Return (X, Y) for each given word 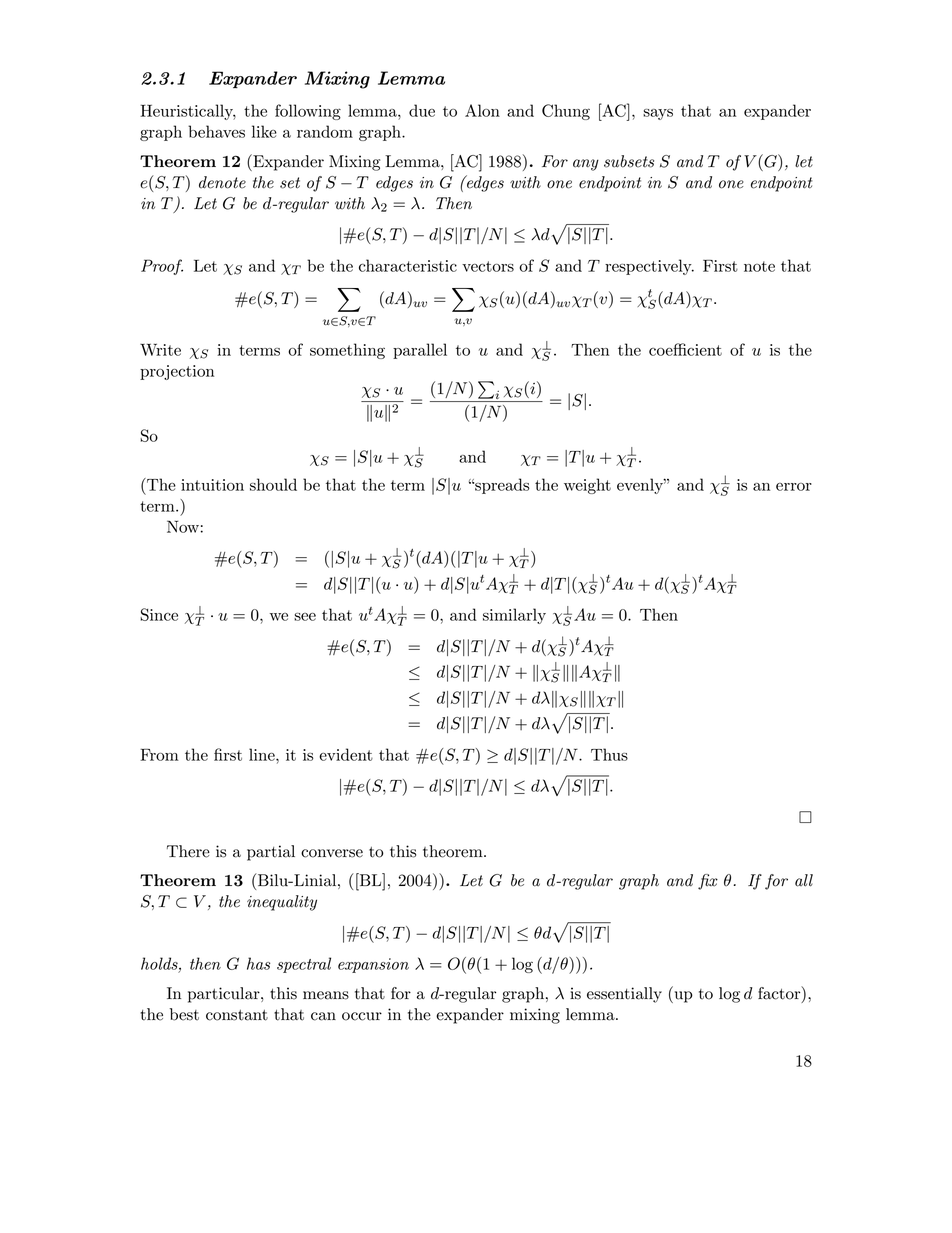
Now (183, 526)
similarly (514, 616)
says (658, 114)
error (794, 487)
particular (225, 995)
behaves (216, 131)
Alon (482, 110)
